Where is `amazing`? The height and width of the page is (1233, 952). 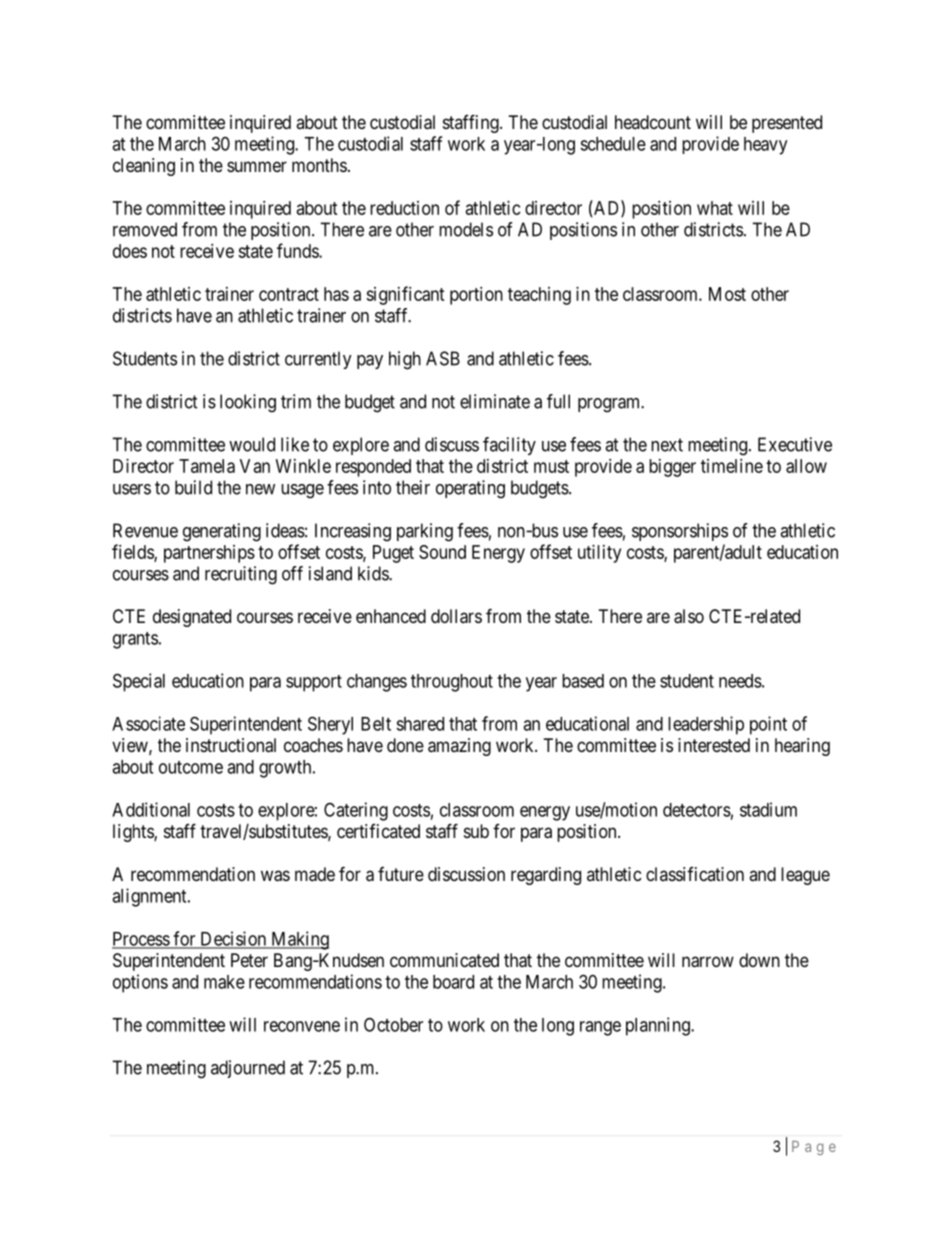
amazing is located at coordinates (459, 747).
